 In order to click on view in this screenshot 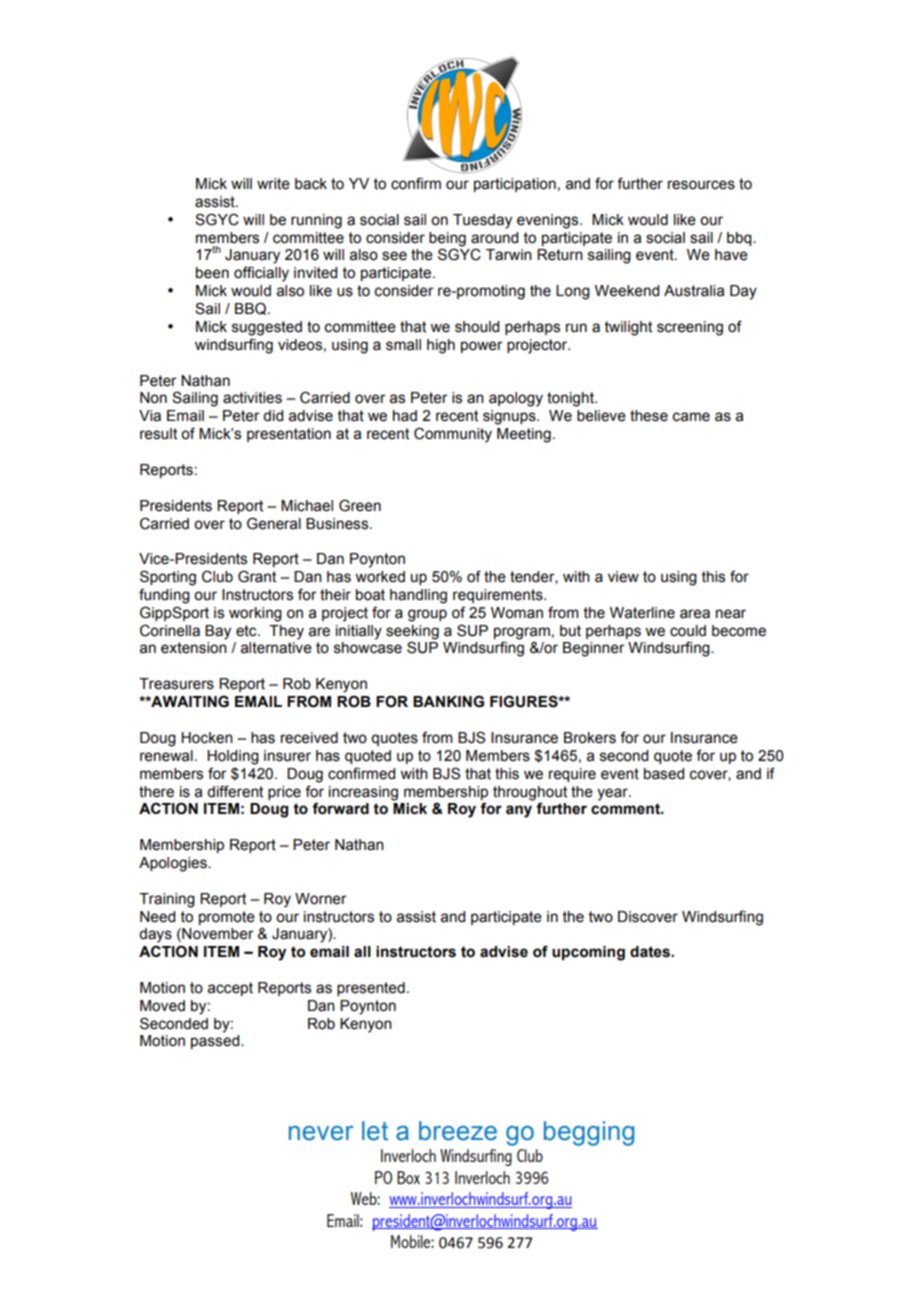, I will do `click(623, 577)`.
